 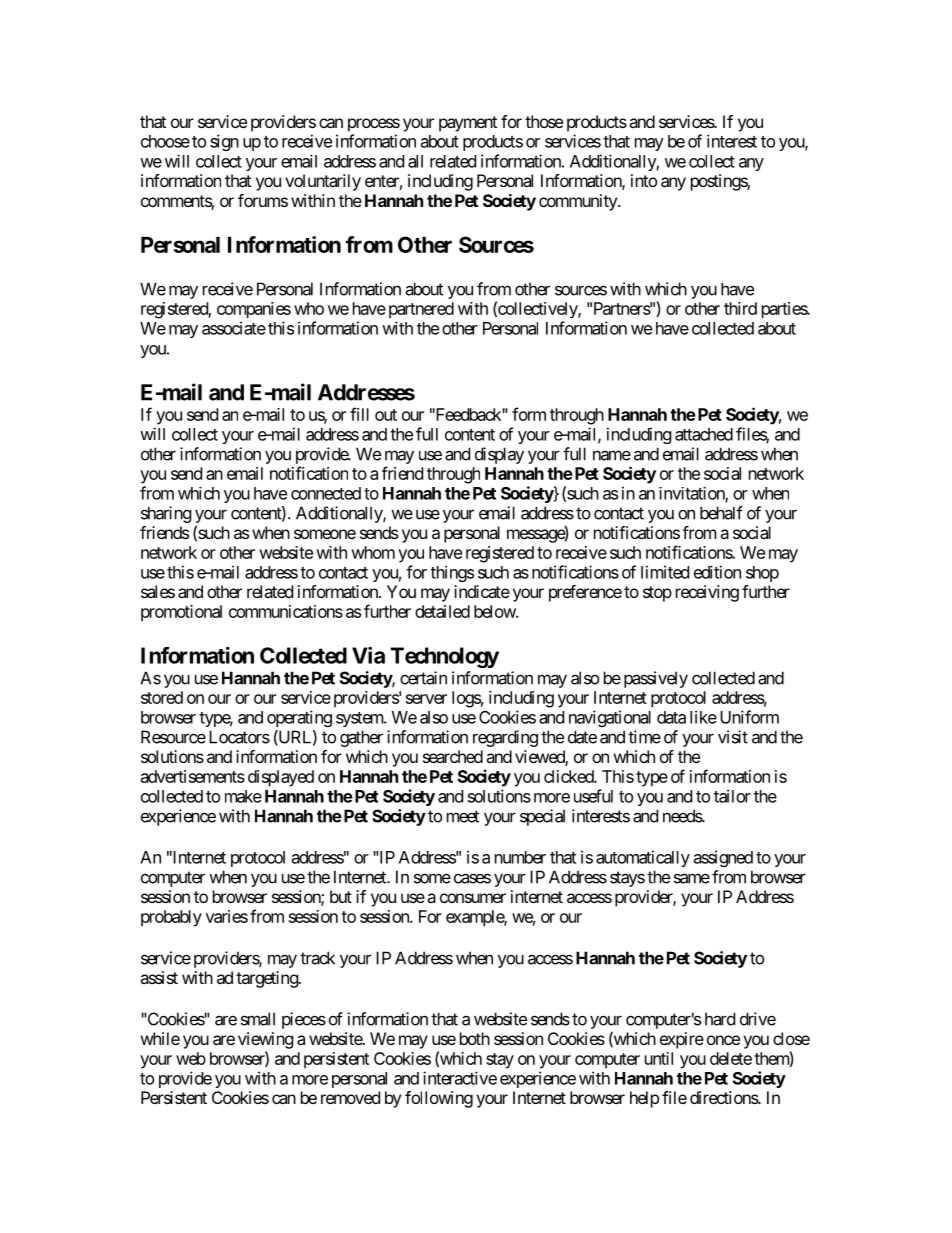 I want to click on choose, so click(x=165, y=141).
